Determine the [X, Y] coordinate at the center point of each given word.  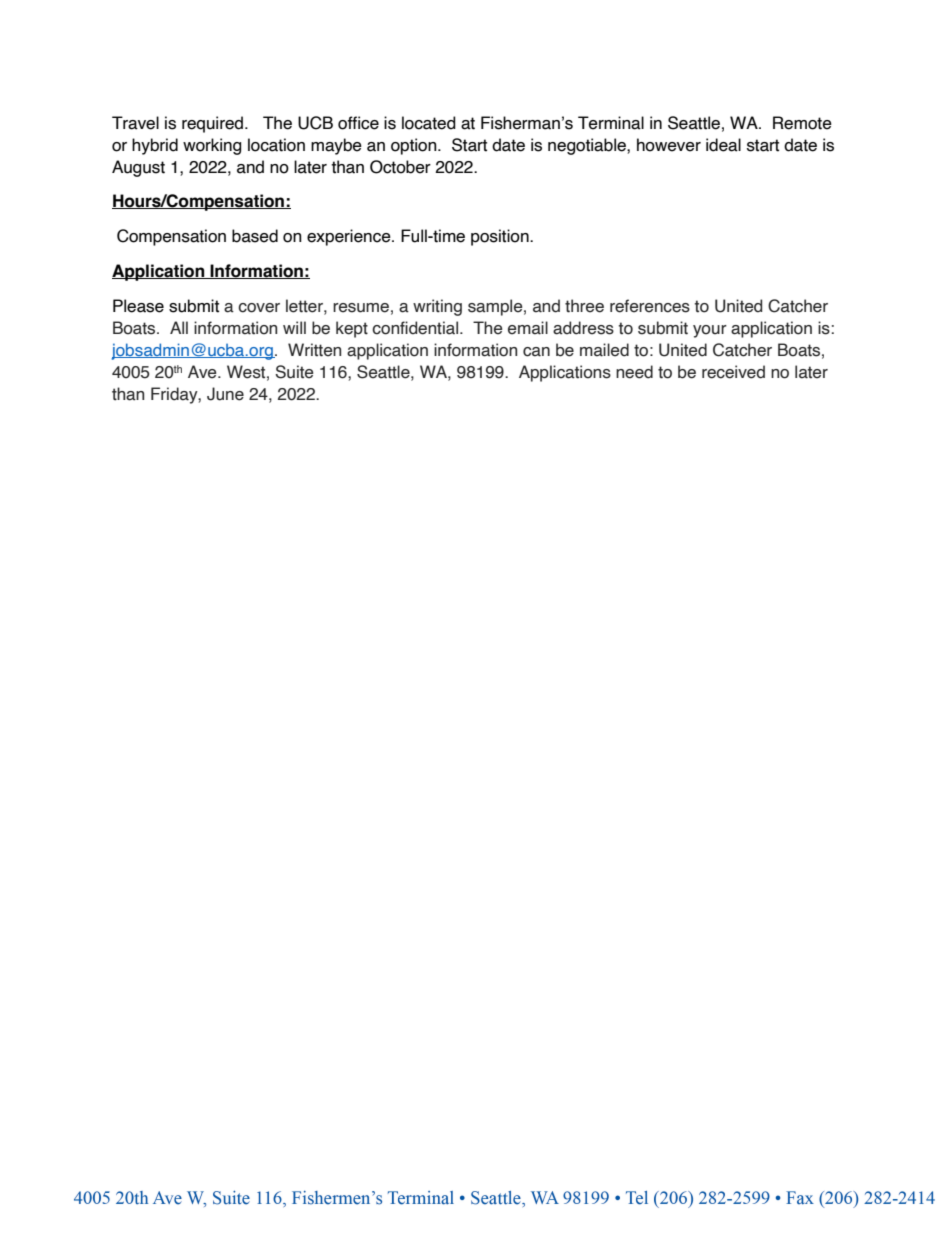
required [214, 124]
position [501, 237]
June [225, 394]
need [634, 372]
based [255, 236]
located [429, 123]
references [650, 306]
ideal [723, 145]
